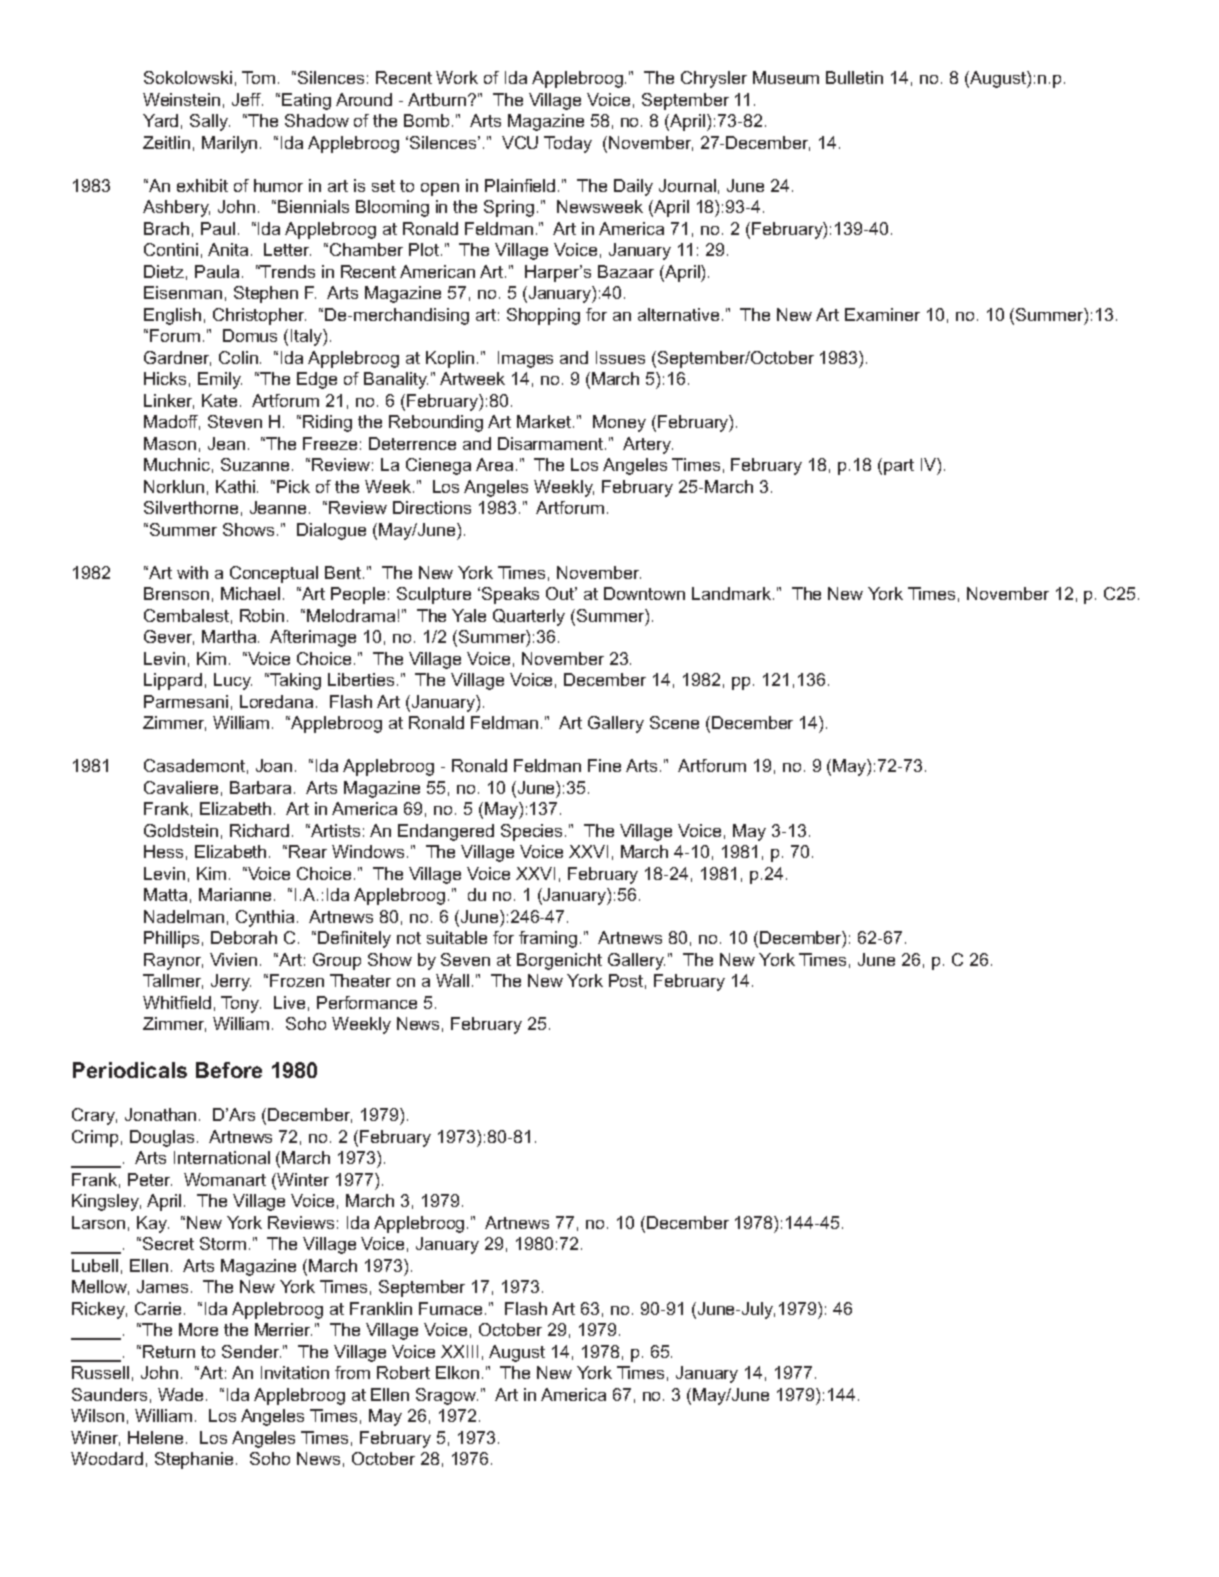 This screenshot has width=1219, height=1577. What do you see at coordinates (210, 122) in the screenshot?
I see `Sally` at bounding box center [210, 122].
